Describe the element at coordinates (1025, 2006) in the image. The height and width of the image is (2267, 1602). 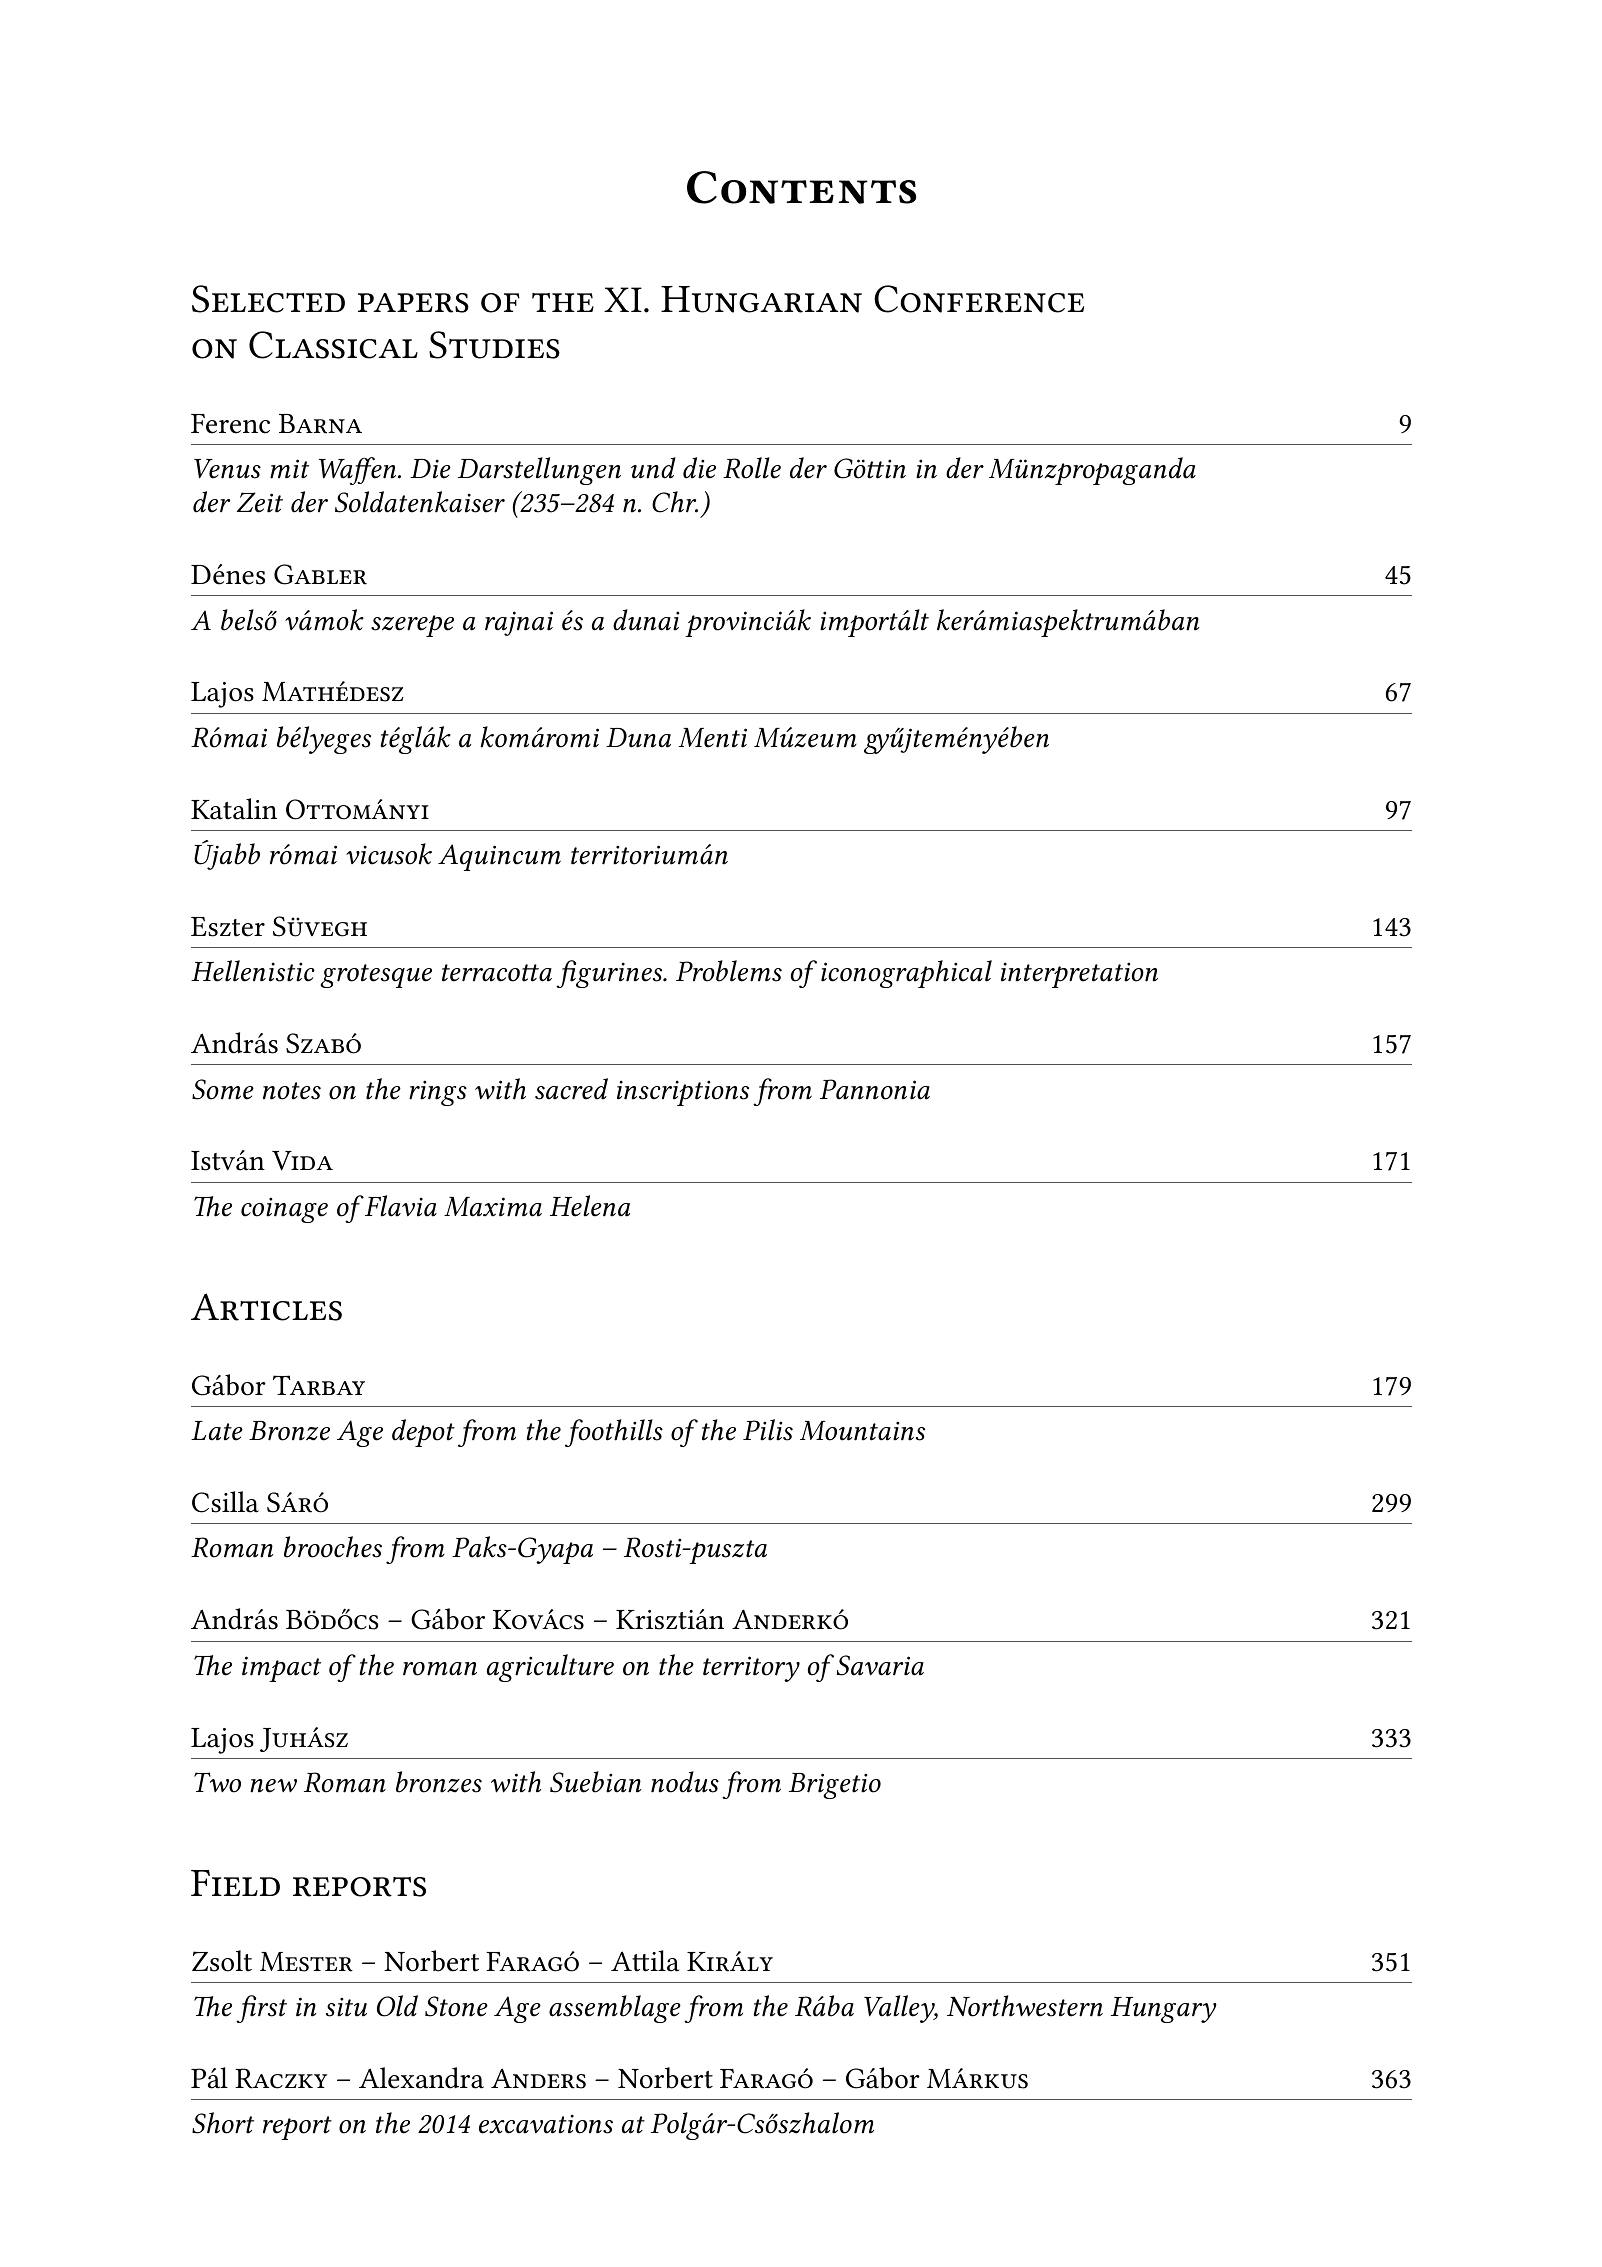
I see `Northwestern` at that location.
